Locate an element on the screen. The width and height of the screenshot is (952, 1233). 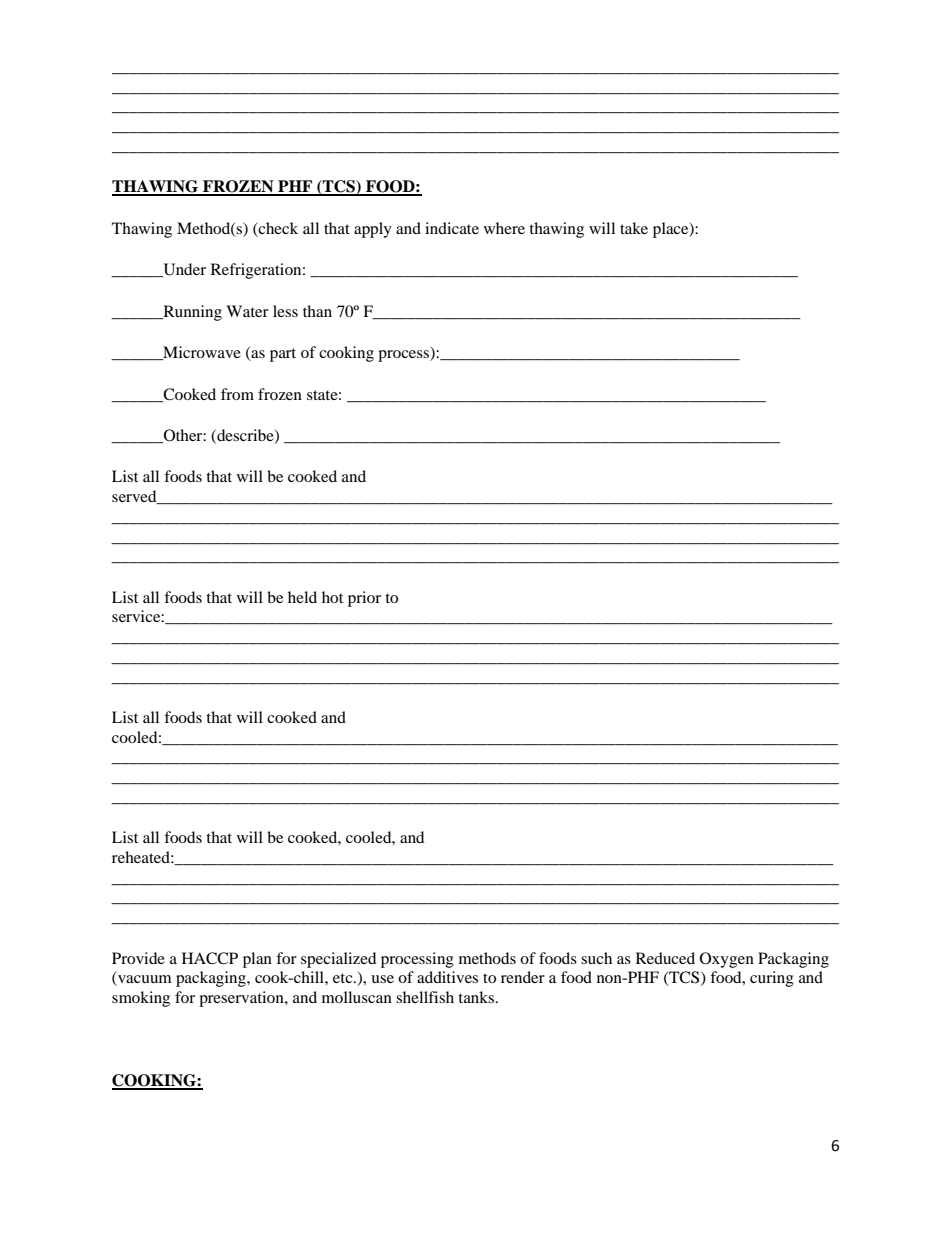
from is located at coordinates (237, 394).
